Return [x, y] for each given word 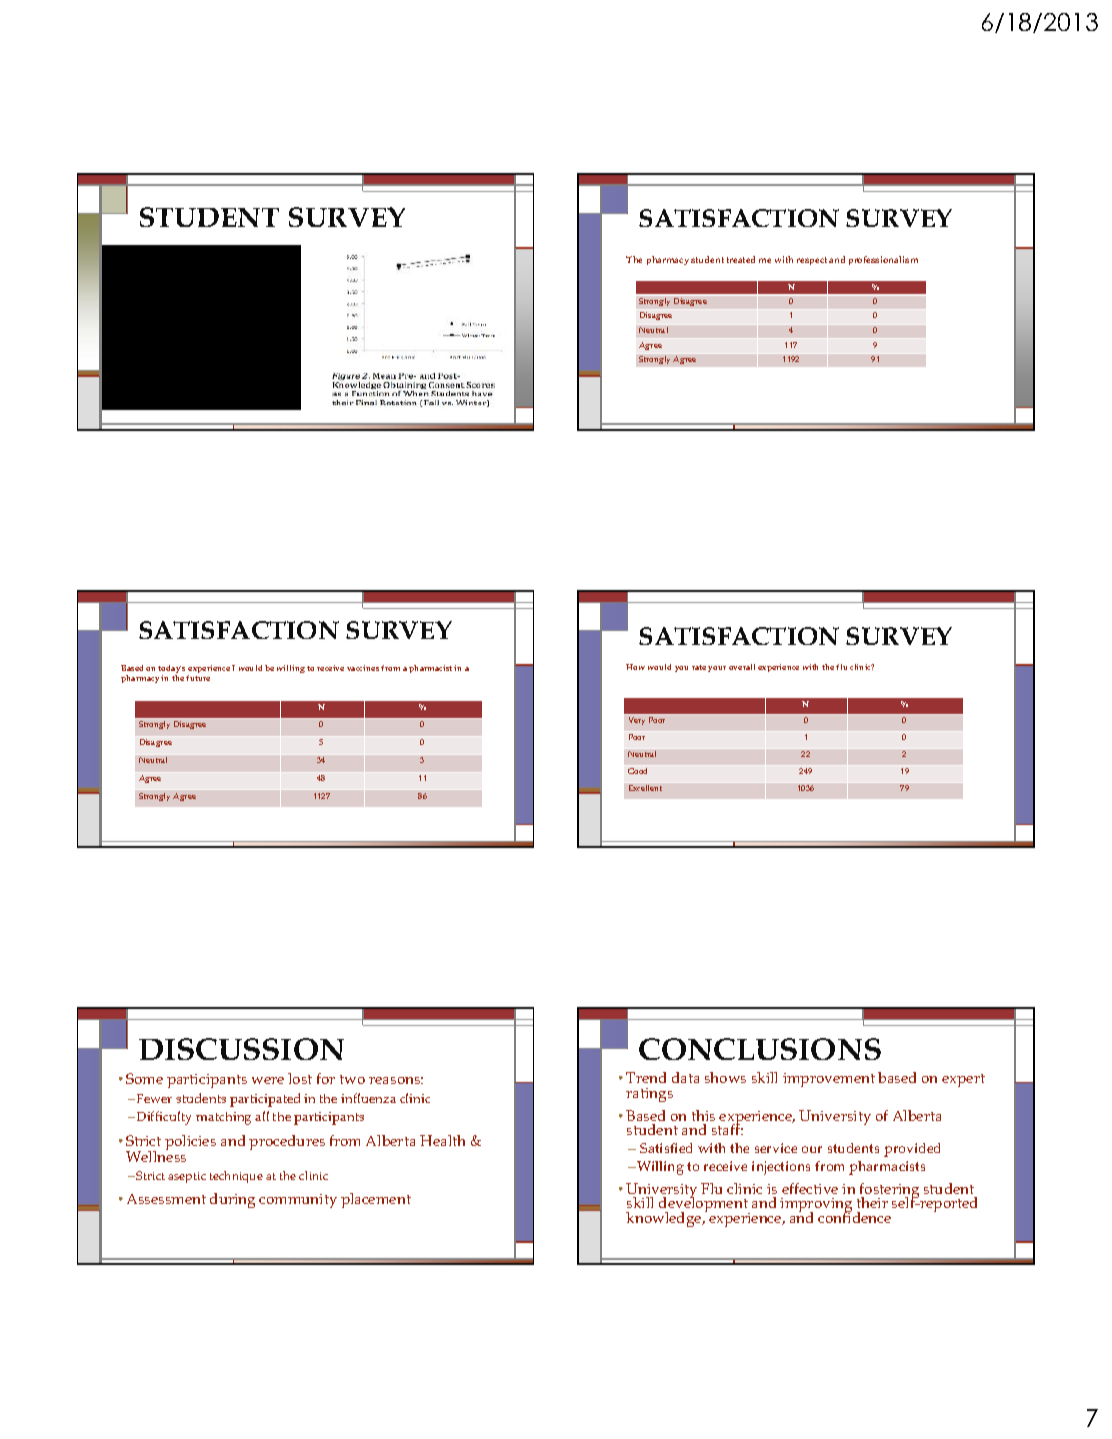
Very [637, 721]
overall [742, 667]
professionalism [883, 260]
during [232, 1200]
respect [812, 261]
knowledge [665, 1219]
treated [741, 259]
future [198, 678]
